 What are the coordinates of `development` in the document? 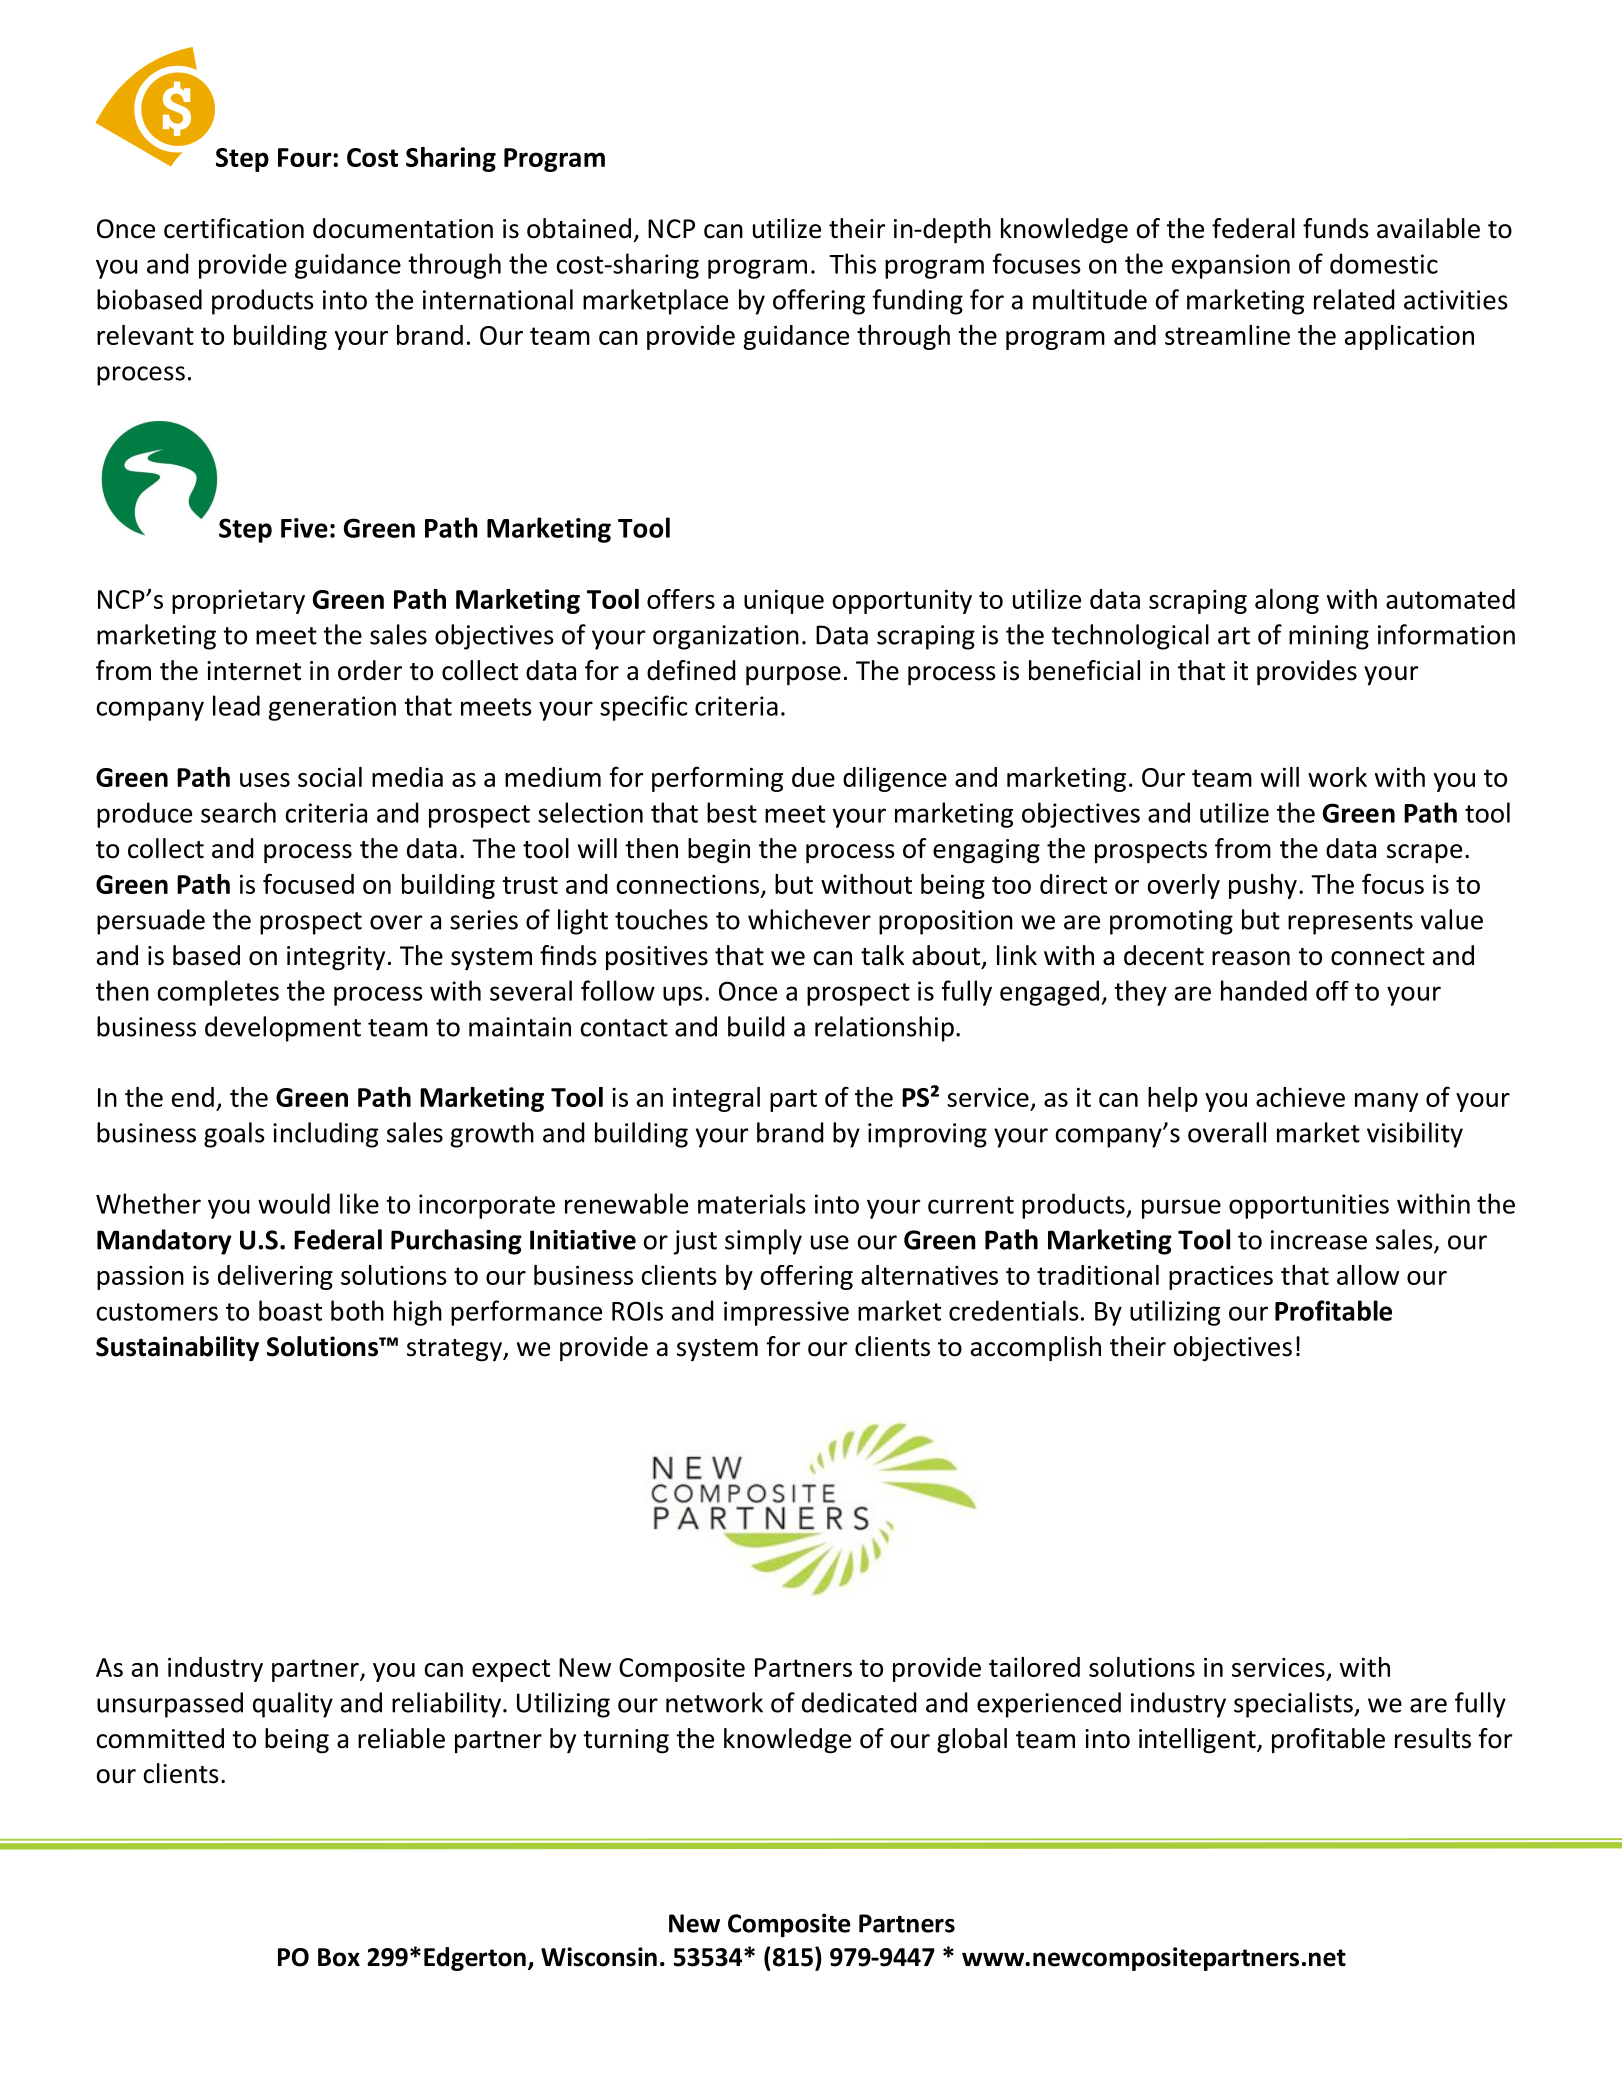 It's located at (283, 1029).
